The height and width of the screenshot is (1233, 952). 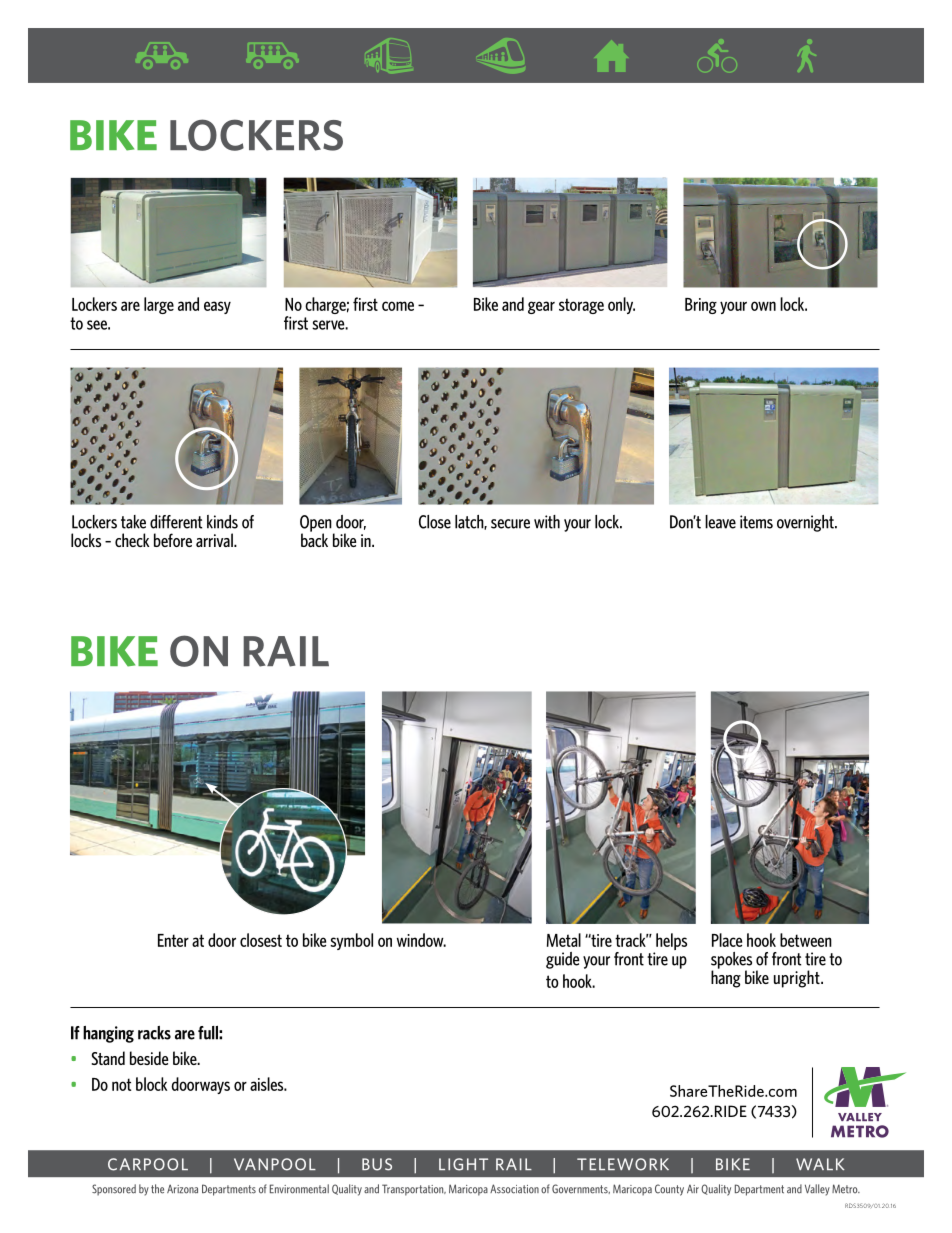 I want to click on own, so click(x=763, y=306).
